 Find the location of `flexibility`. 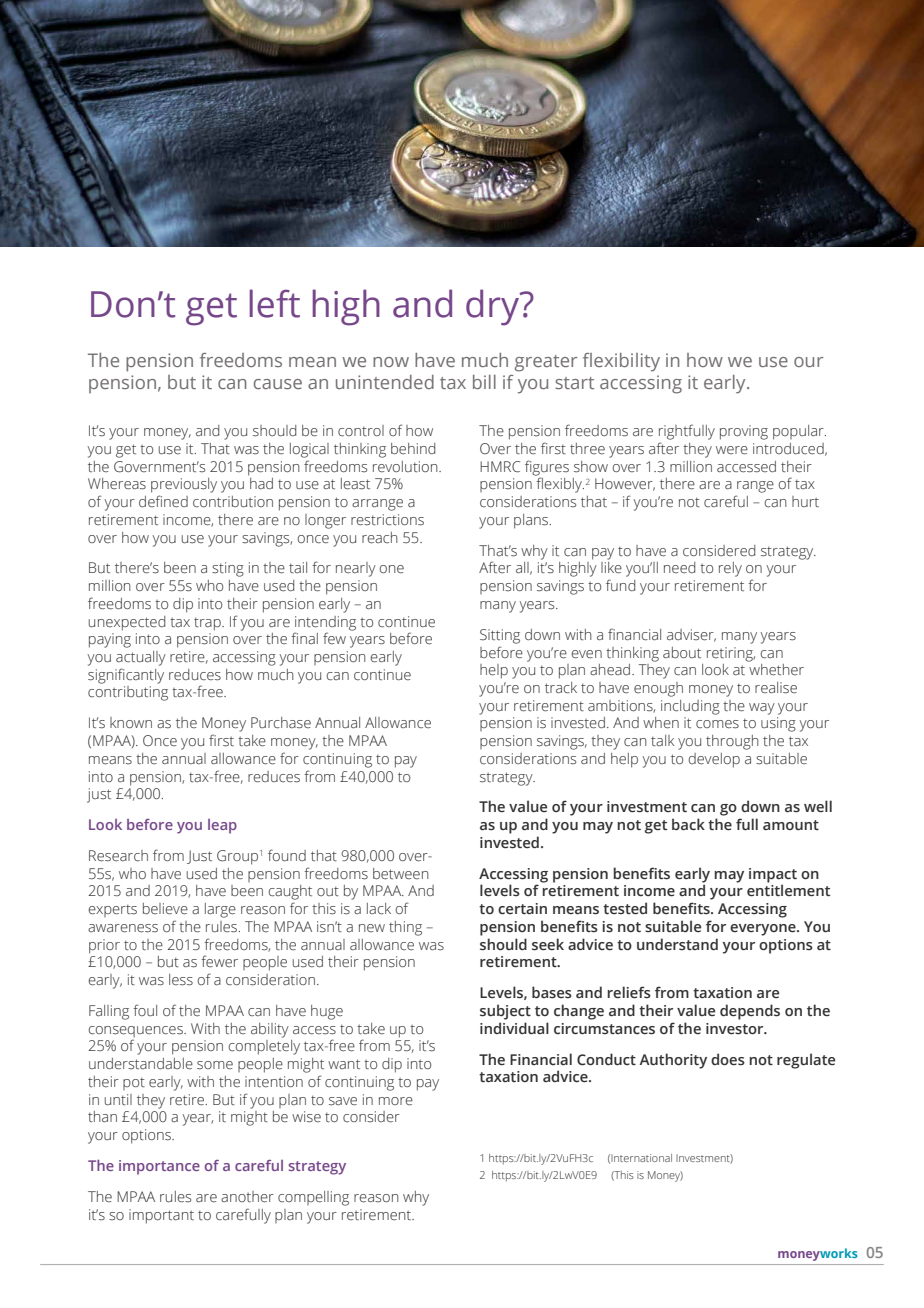

flexibility is located at coordinates (621, 362).
